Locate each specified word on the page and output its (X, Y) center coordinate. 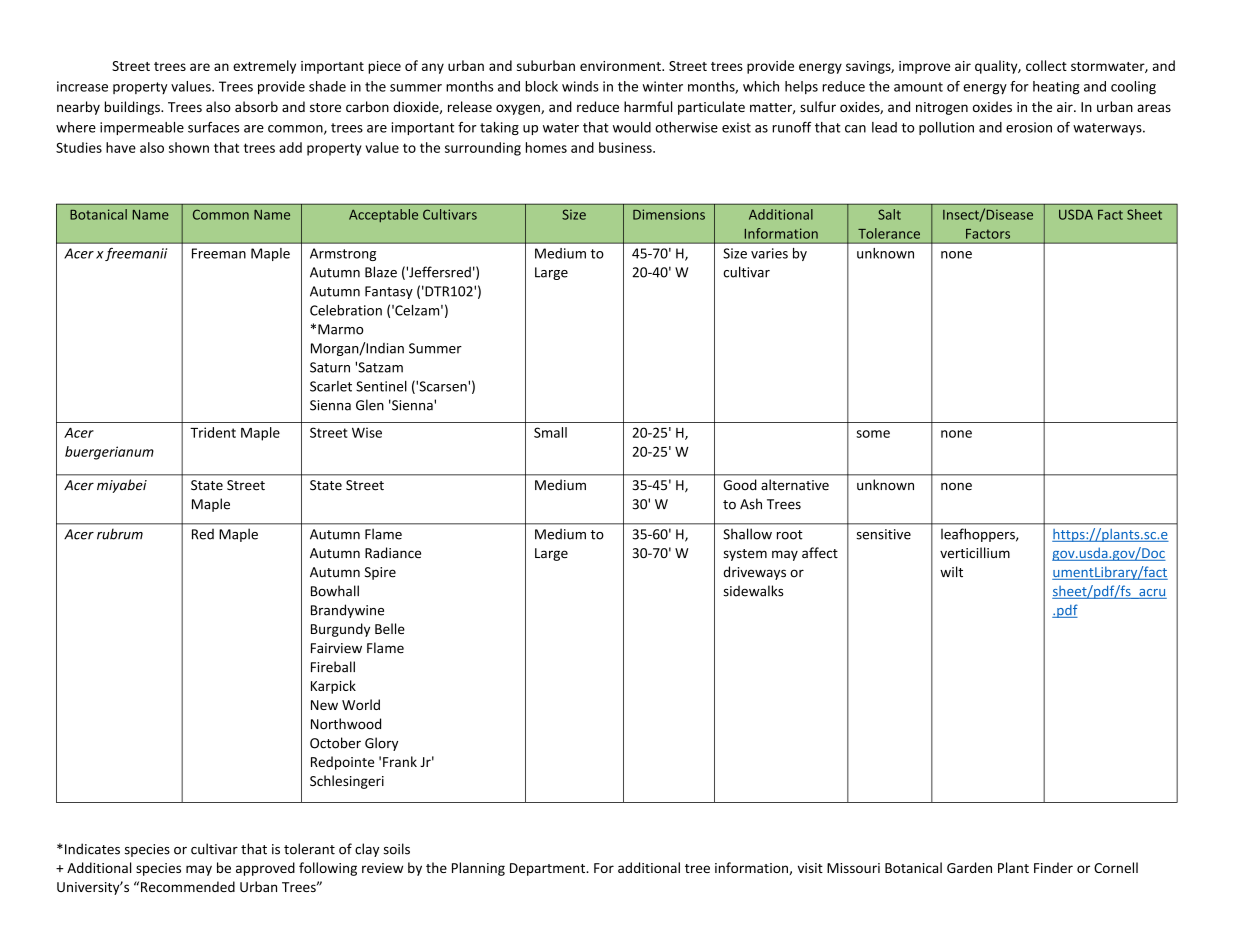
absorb (256, 106)
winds (580, 86)
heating (1056, 88)
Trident (213, 432)
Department (549, 869)
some (873, 434)
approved (265, 869)
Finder (1053, 867)
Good (740, 485)
